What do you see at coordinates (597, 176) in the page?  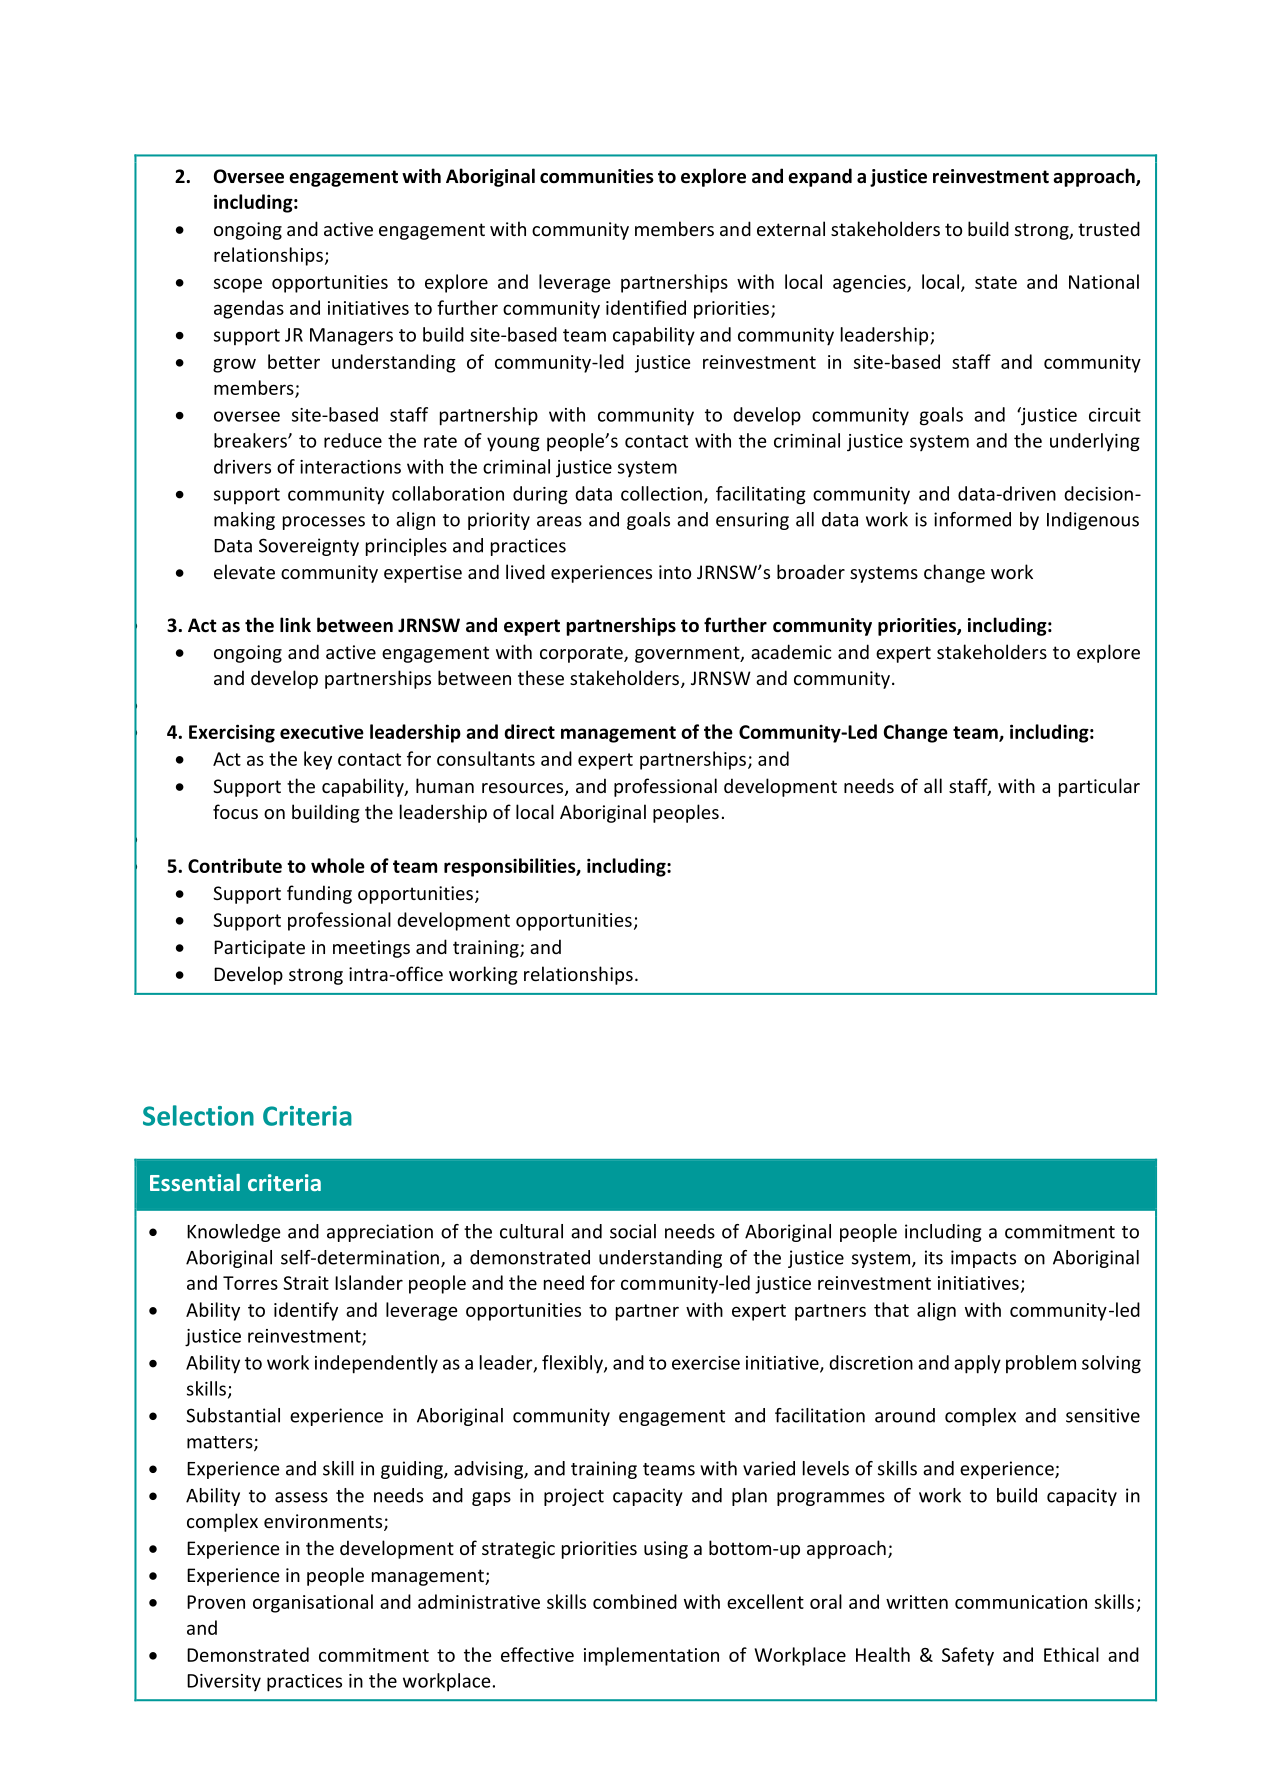 I see `communities` at bounding box center [597, 176].
